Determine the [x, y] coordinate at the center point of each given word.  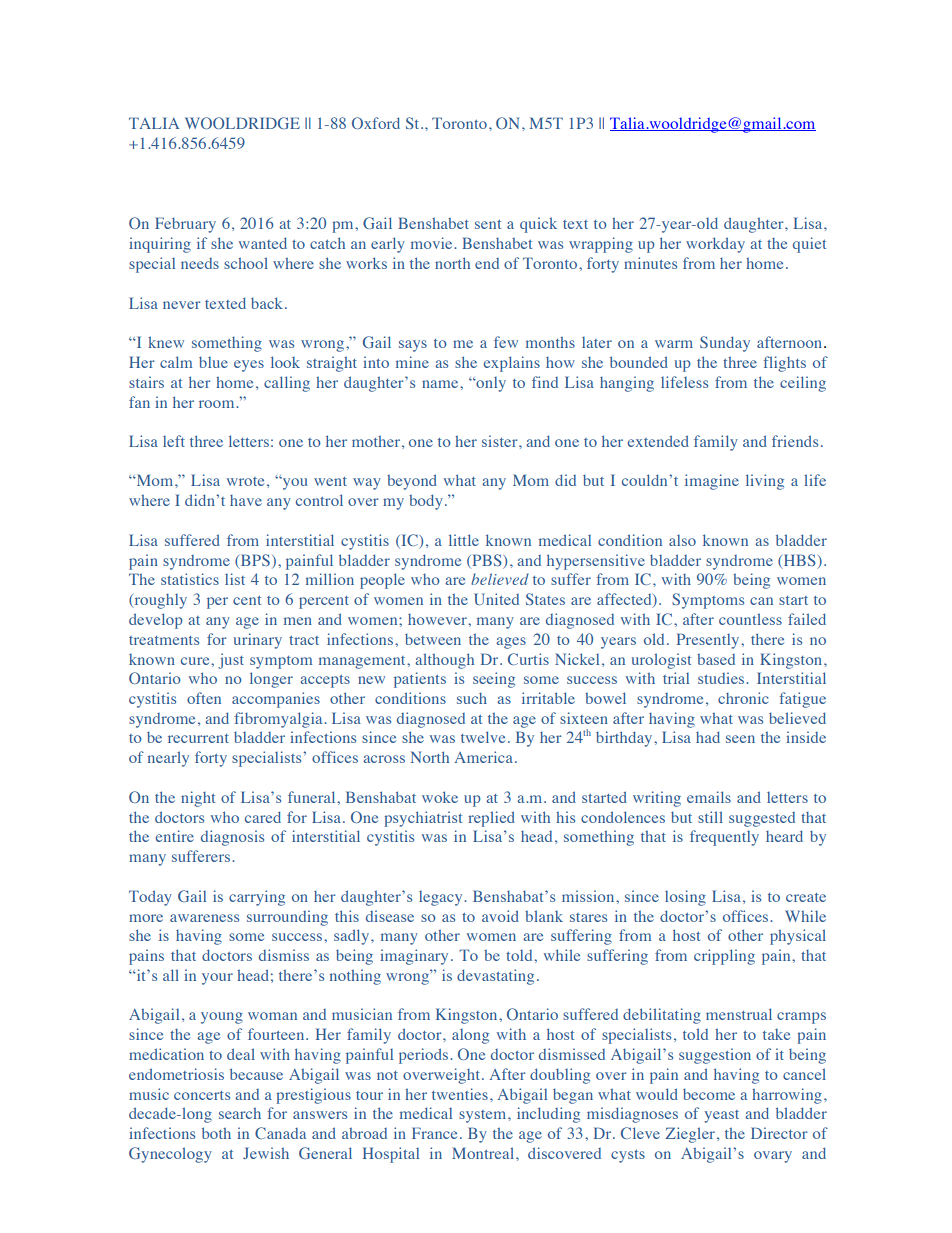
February [185, 225]
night [198, 799]
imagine [712, 482]
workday [715, 245]
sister [501, 441]
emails [709, 797]
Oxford [376, 123]
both [216, 1133]
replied [491, 819]
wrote [245, 481]
